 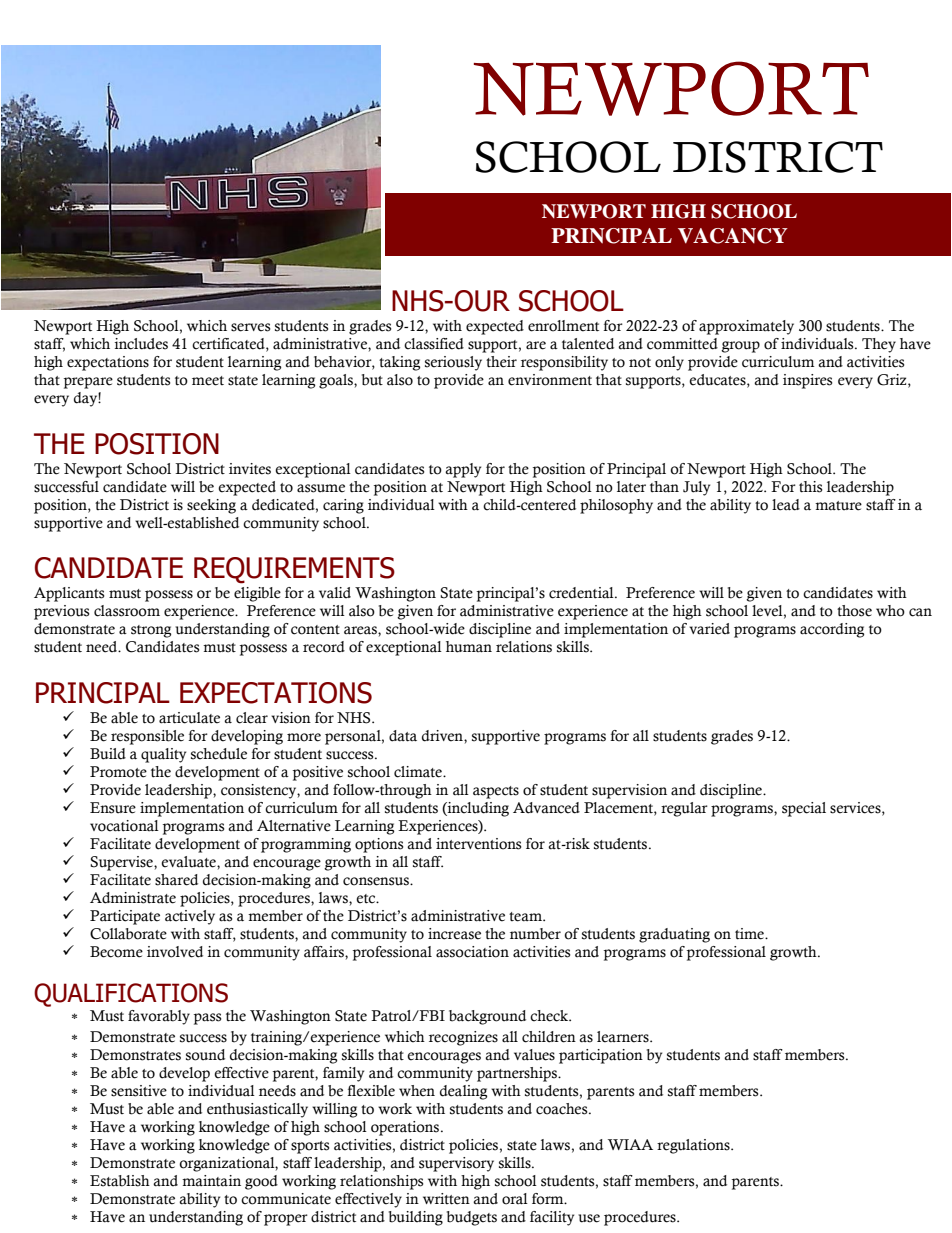 I want to click on responsible, so click(x=147, y=737).
